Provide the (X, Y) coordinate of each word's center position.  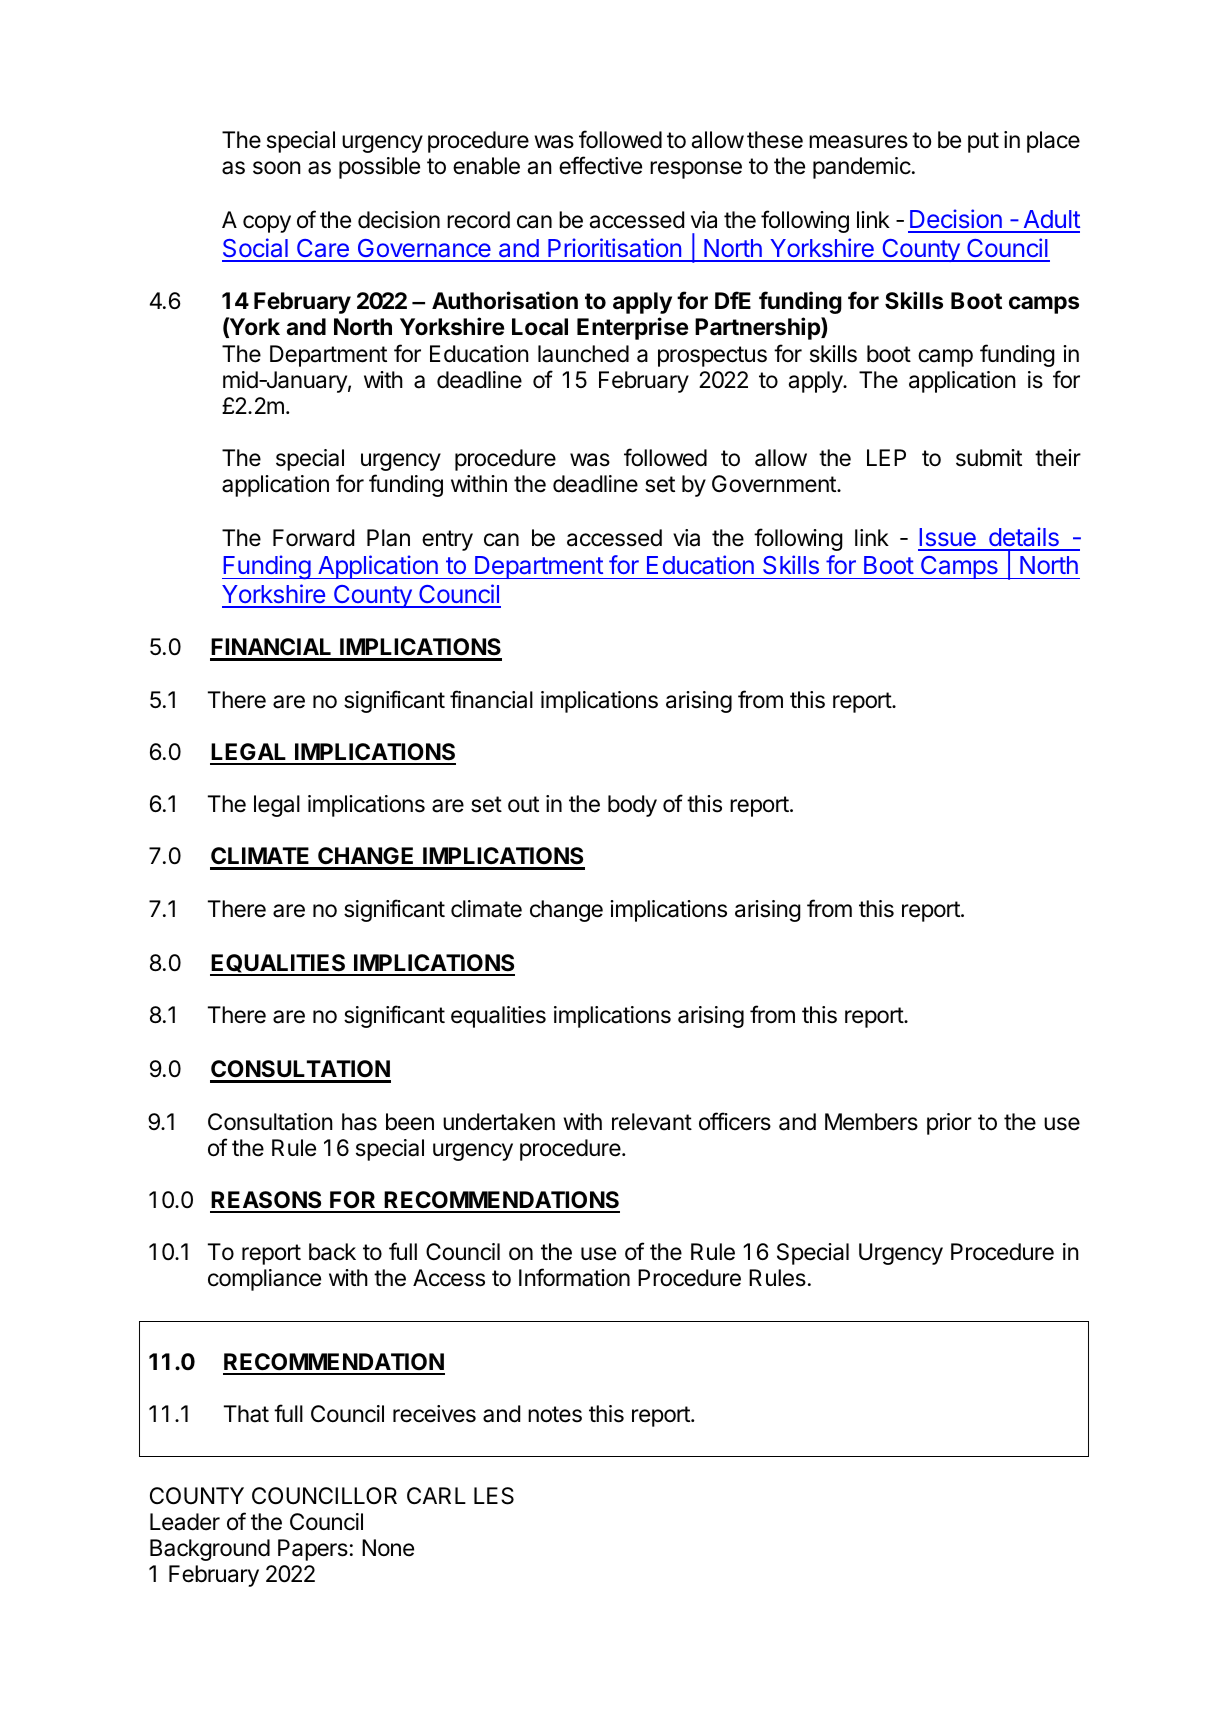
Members (871, 1122)
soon (277, 168)
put (983, 142)
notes (555, 1414)
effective (600, 165)
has (359, 1122)
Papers (313, 1550)
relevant (652, 1122)
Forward (313, 538)
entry (447, 540)
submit (989, 458)
